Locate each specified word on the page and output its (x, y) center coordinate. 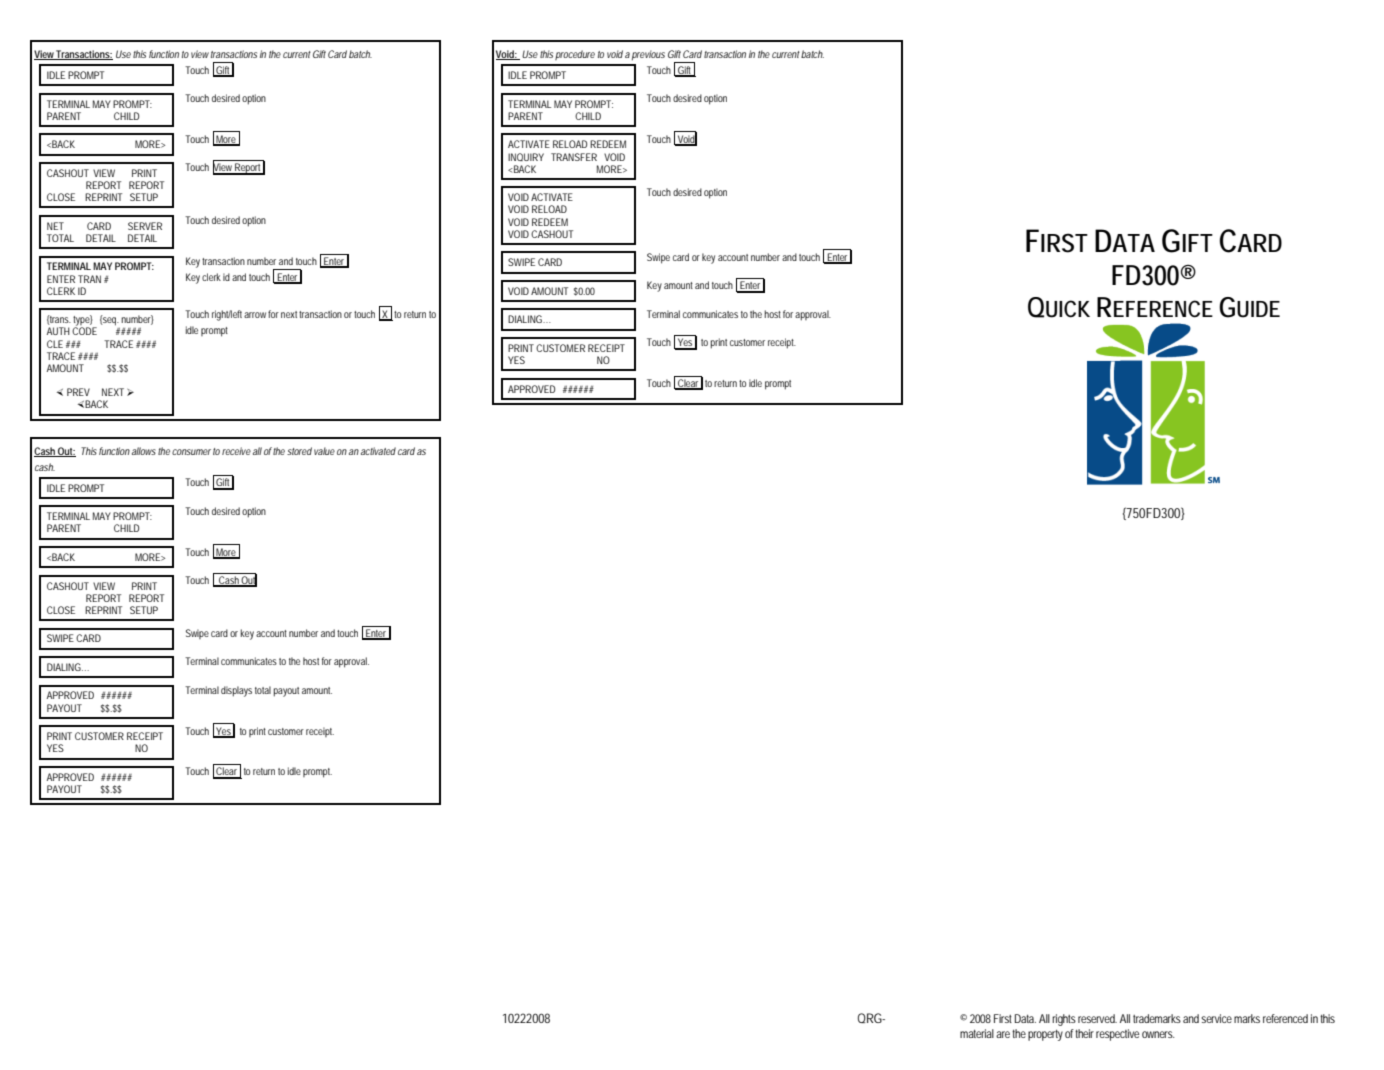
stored (299, 451)
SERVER (145, 226)
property (1045, 1035)
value (324, 451)
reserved (1097, 1018)
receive (236, 451)
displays (236, 691)
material (977, 1033)
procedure (575, 55)
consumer (191, 452)
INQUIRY (526, 157)
